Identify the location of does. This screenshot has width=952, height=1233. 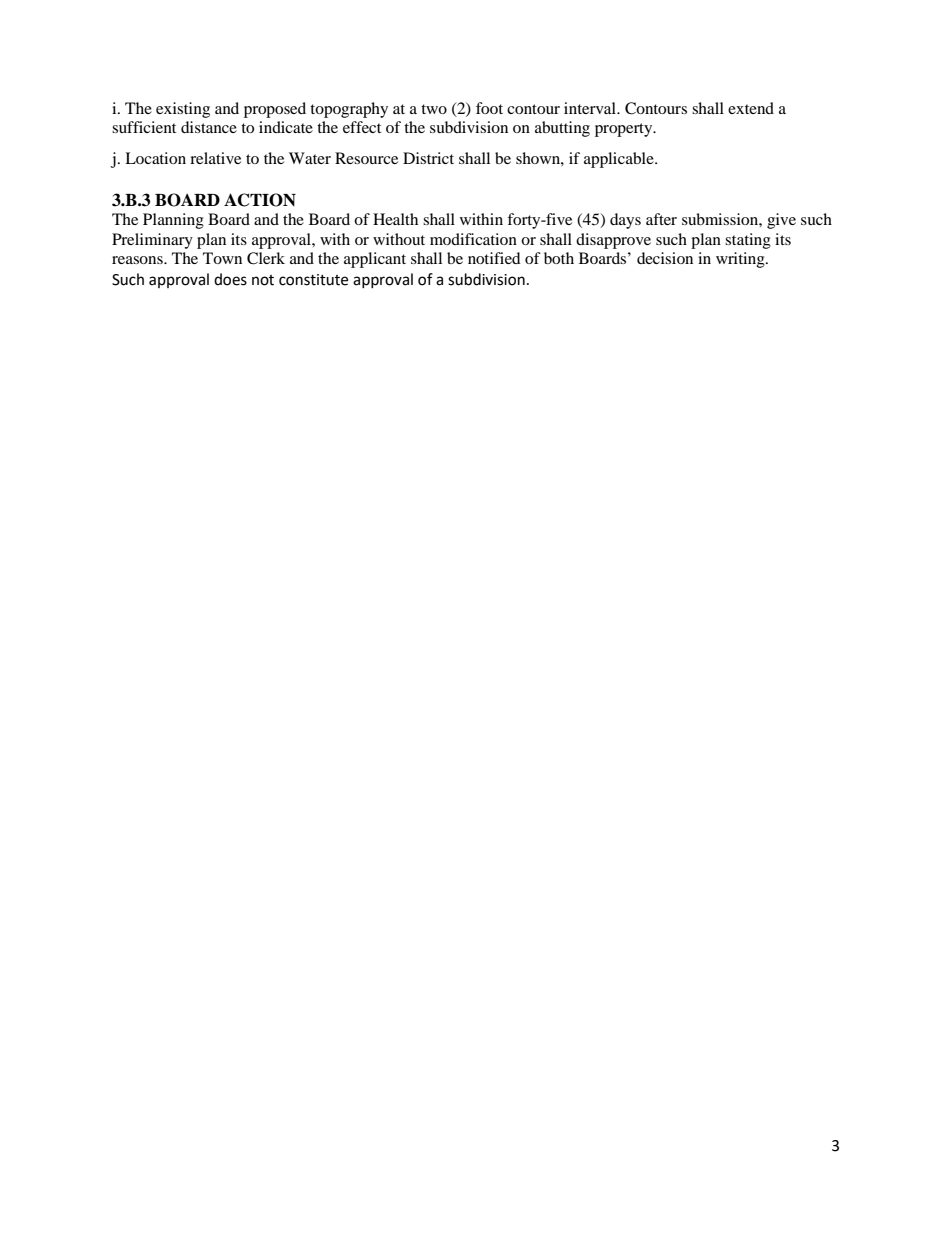
(230, 279).
